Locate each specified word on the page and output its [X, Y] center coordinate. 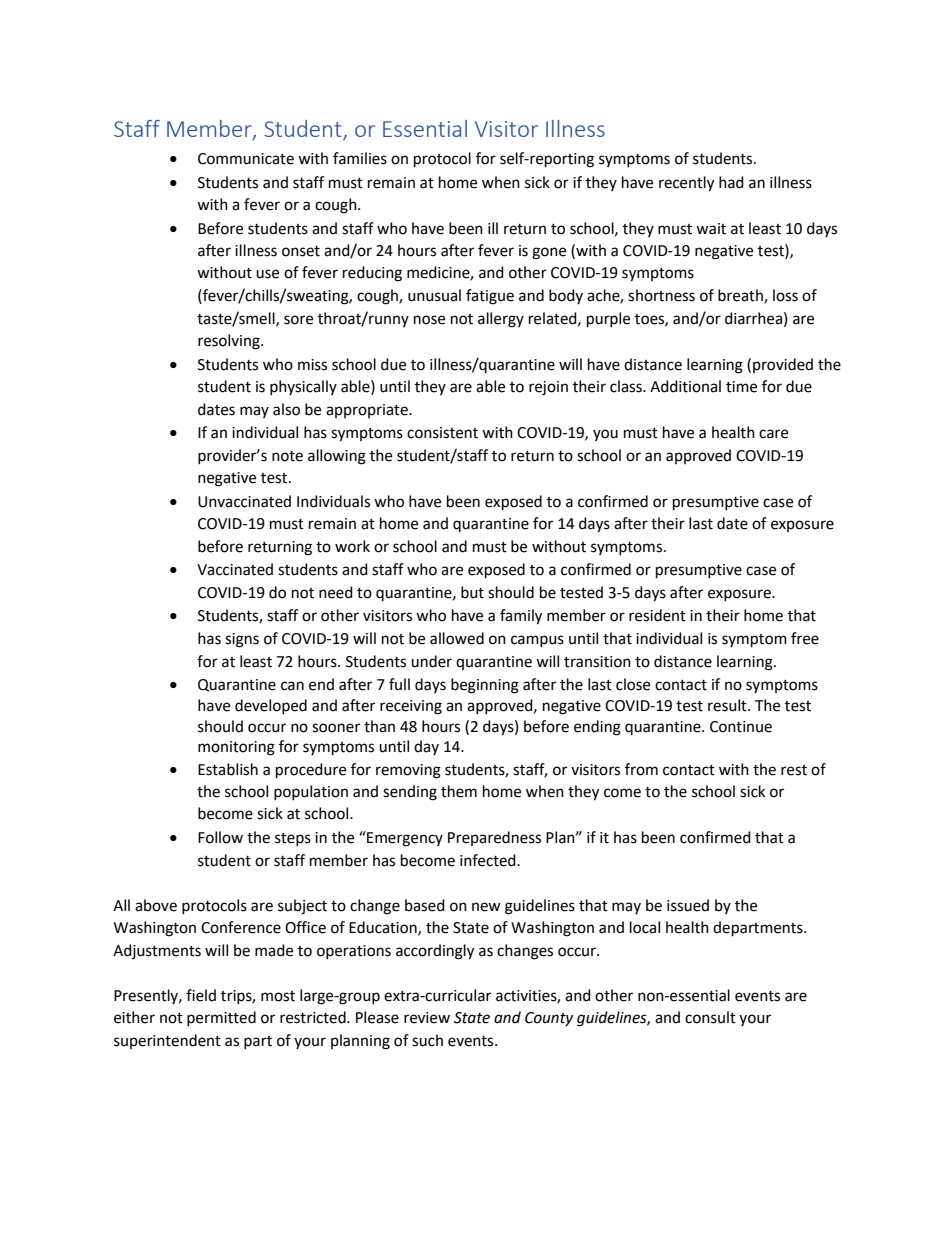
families [360, 158]
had [731, 182]
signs [242, 640]
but [472, 592]
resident [657, 615]
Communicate [246, 159]
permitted [221, 1018]
